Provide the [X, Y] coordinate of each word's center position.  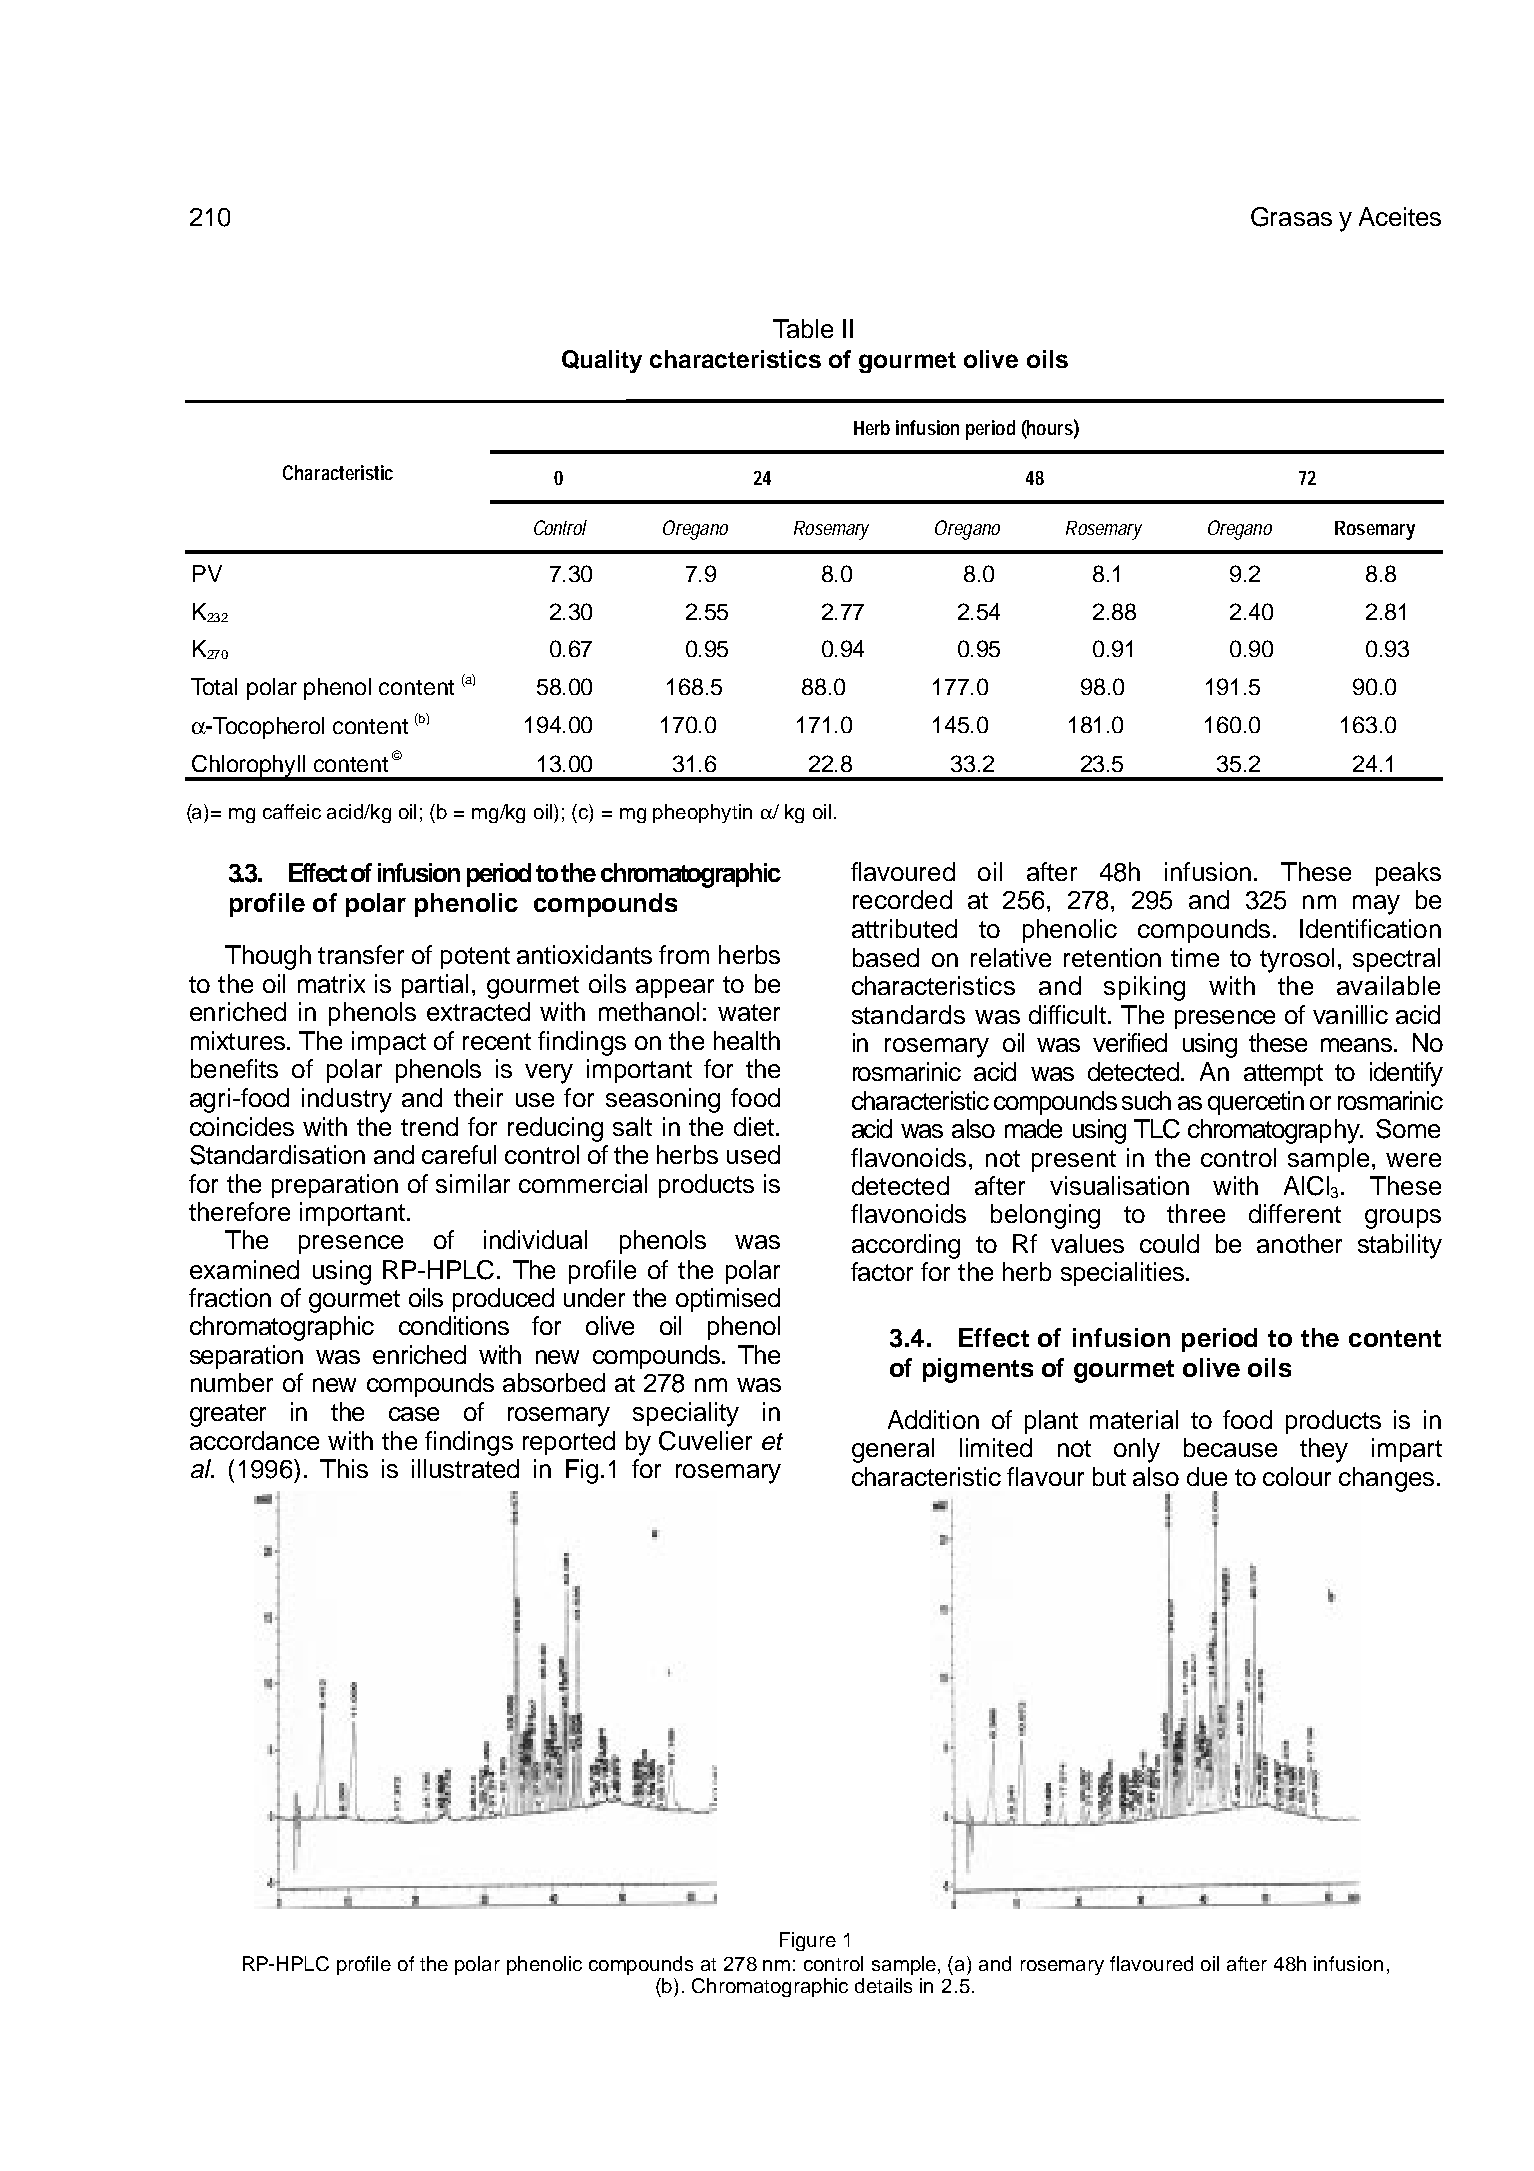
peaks [1408, 874]
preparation [335, 1186]
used [753, 1154]
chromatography [1275, 1131]
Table [803, 328]
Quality [602, 361]
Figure [808, 1941]
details [883, 1985]
